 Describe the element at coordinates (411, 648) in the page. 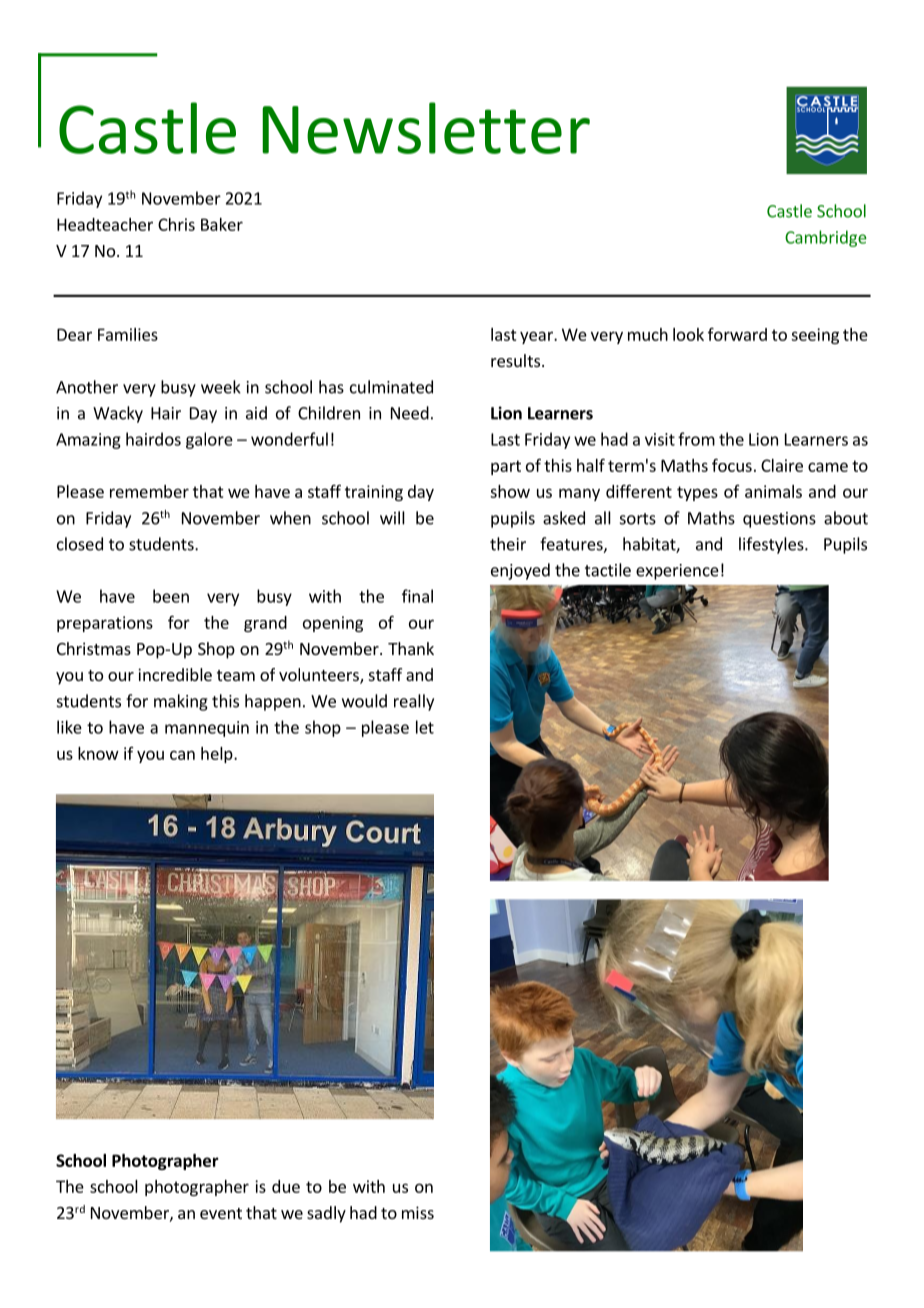

I see `Thank` at that location.
